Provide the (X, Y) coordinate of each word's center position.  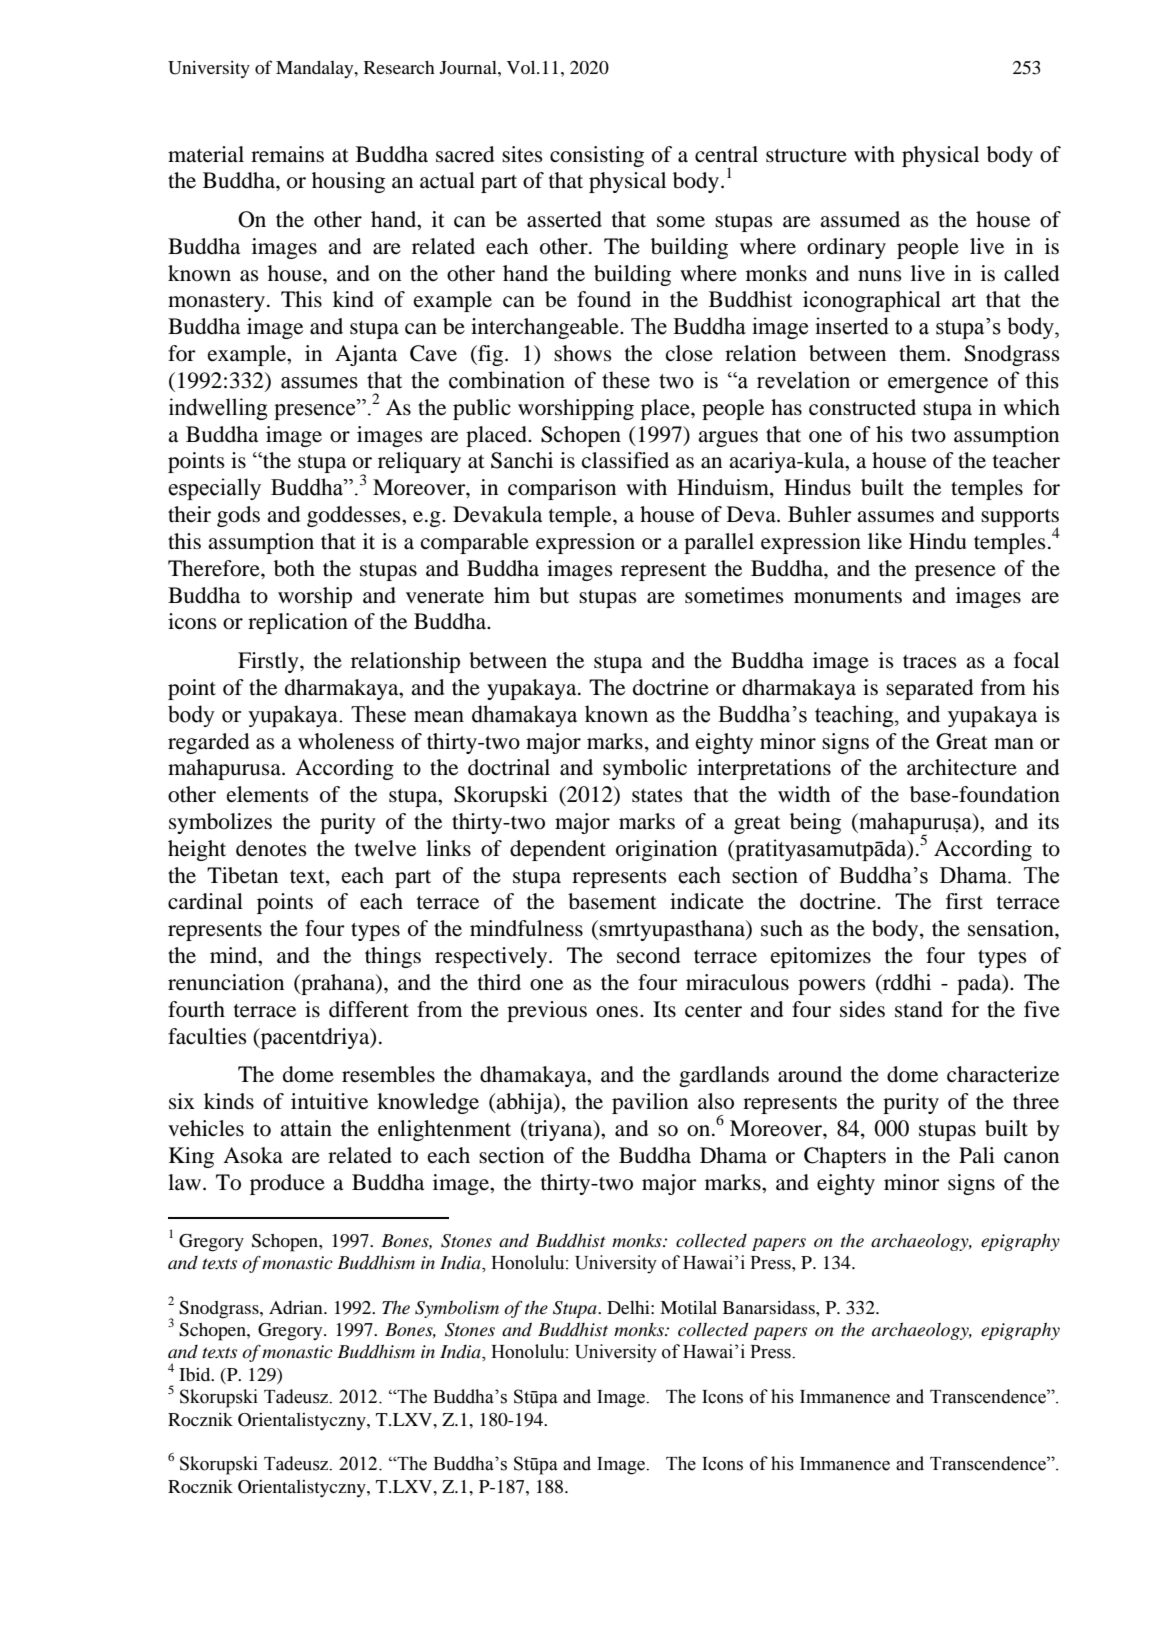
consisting (597, 156)
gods (238, 516)
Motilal (688, 1307)
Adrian (297, 1307)
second (648, 955)
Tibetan (242, 875)
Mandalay (316, 69)
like (885, 541)
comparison (562, 489)
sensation (1012, 928)
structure (806, 156)
